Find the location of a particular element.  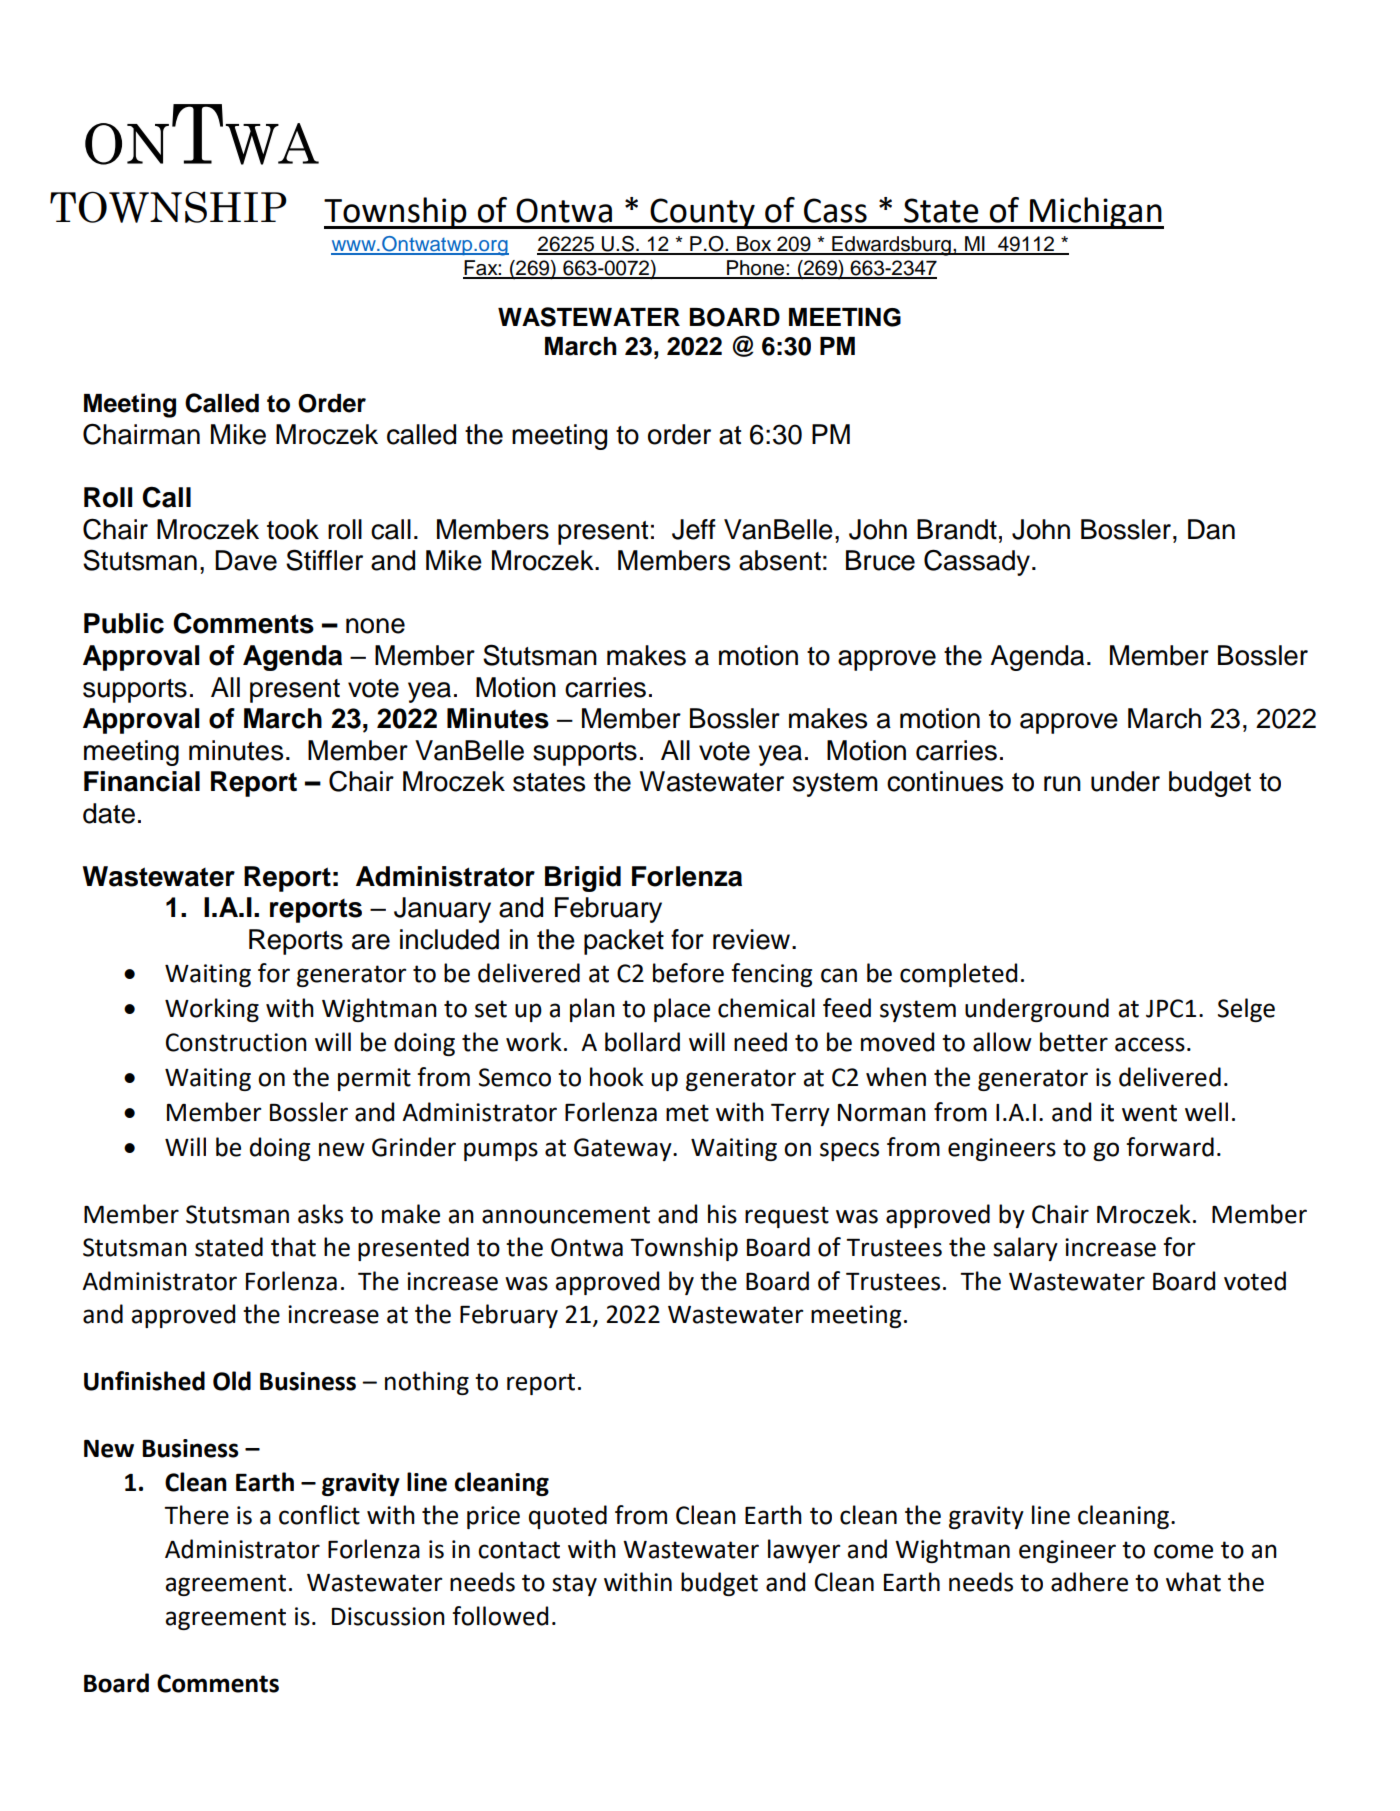

took is located at coordinates (293, 529).
